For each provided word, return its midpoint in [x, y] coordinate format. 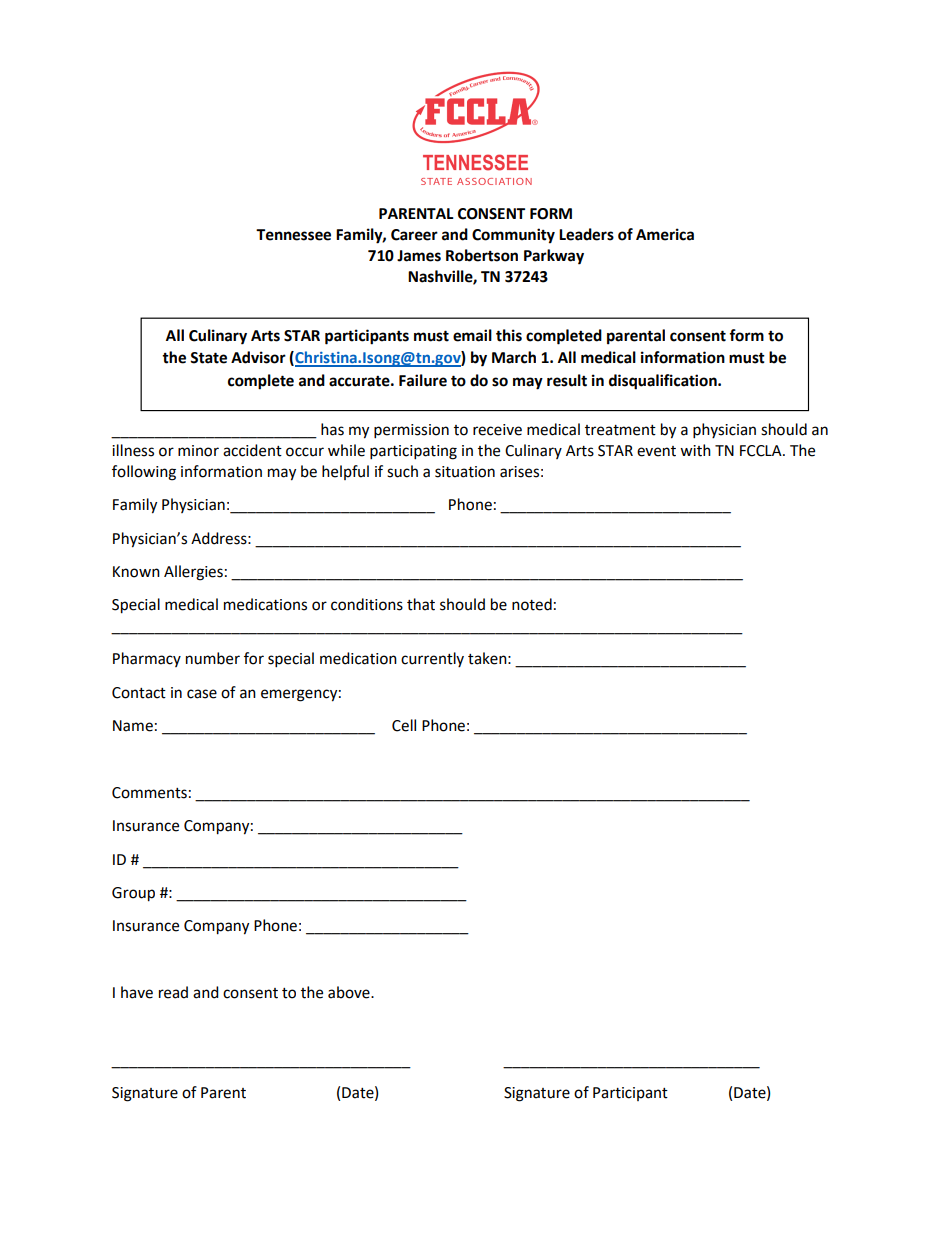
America [665, 234]
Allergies [193, 573]
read [173, 992]
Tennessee [293, 235]
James [419, 256]
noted [532, 604]
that [421, 604]
